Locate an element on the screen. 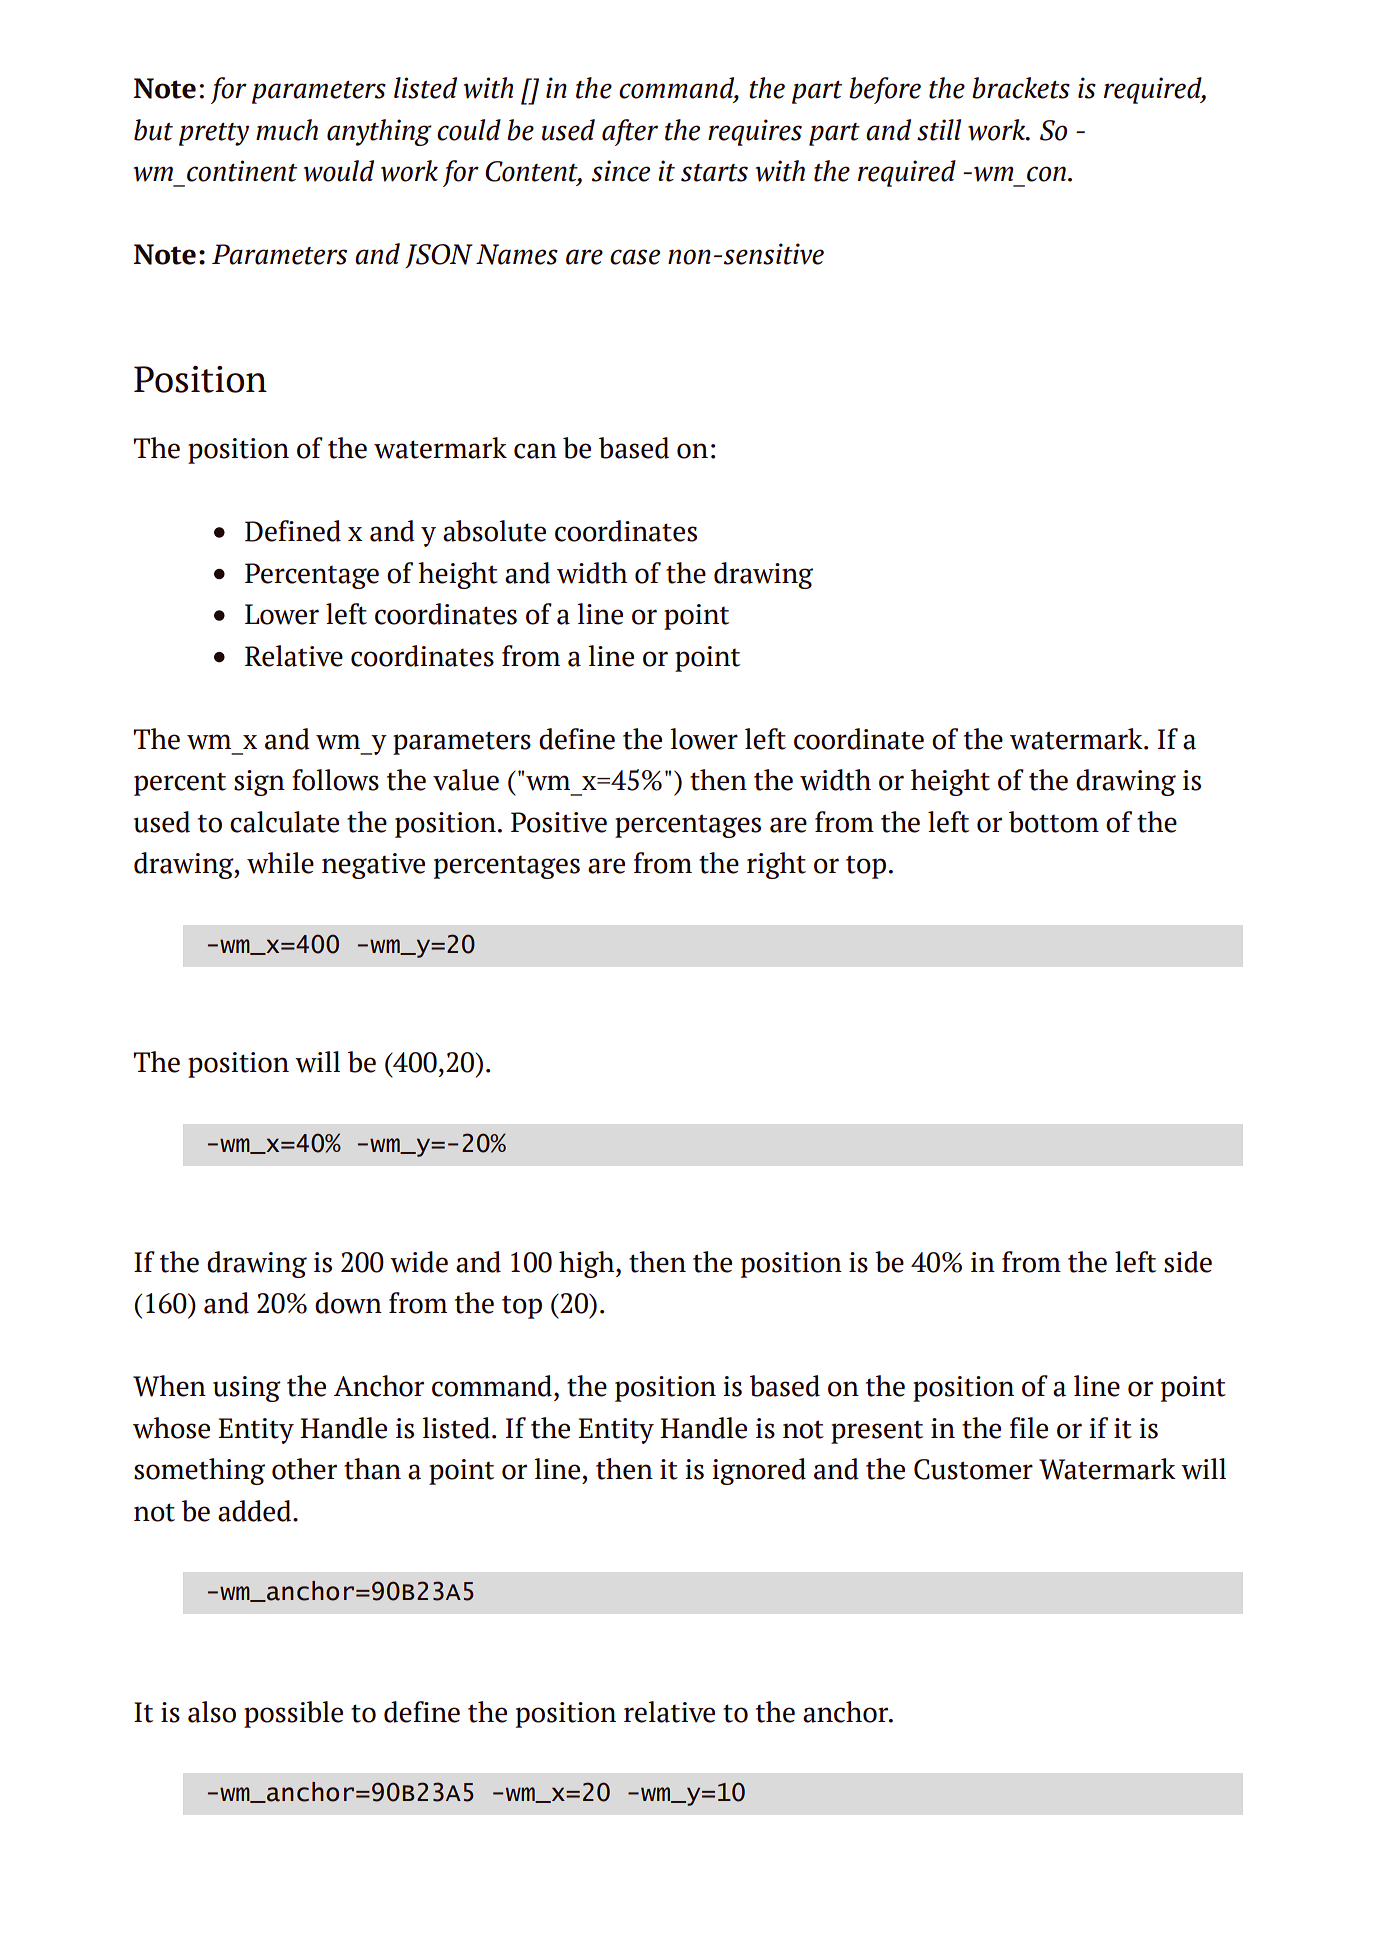 Image resolution: width=1373 pixels, height=1942 pixels. right is located at coordinates (776, 865).
